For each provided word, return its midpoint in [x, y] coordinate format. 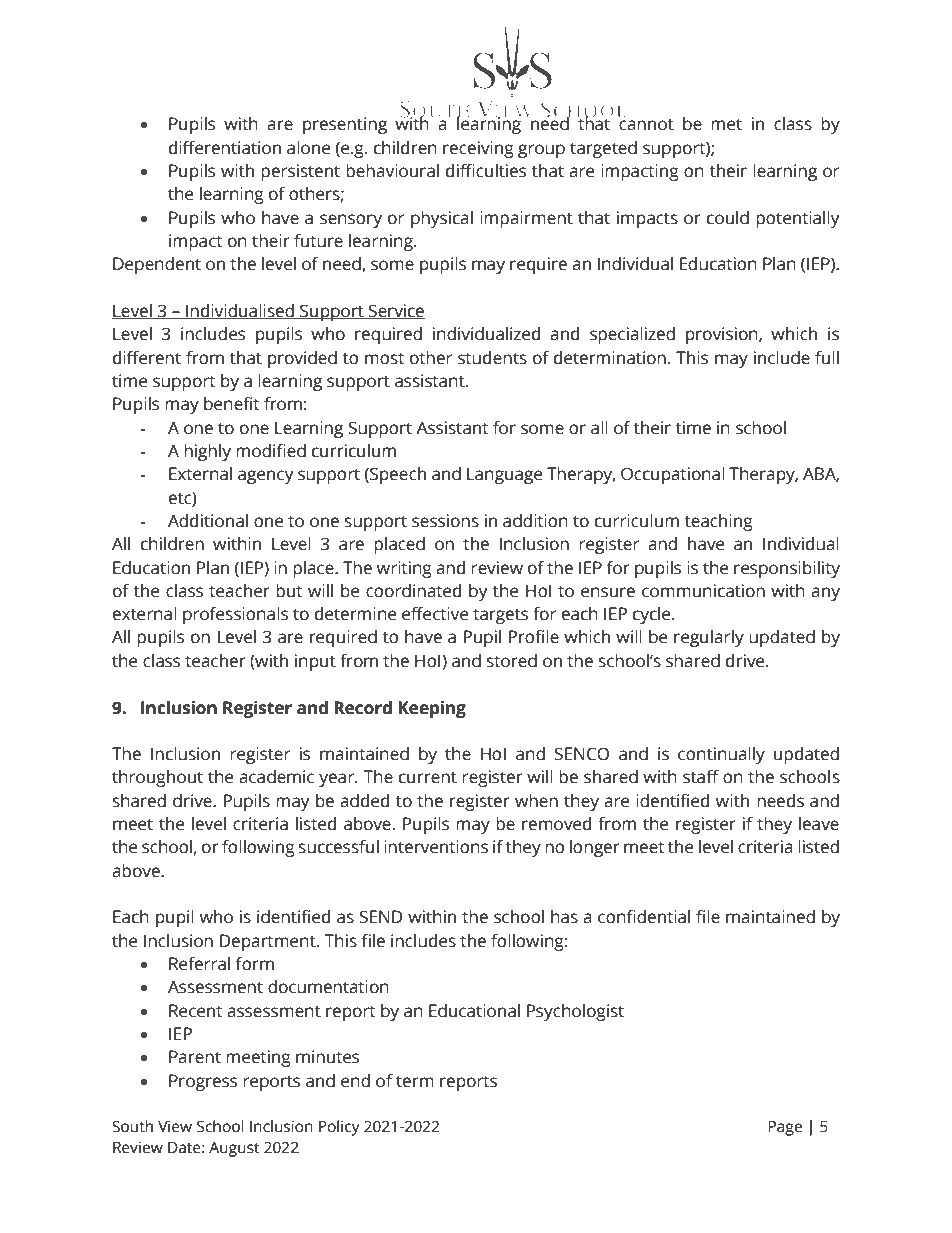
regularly [709, 638]
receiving [478, 149]
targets [500, 616]
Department [269, 942]
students [492, 358]
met [726, 124]
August [234, 1149]
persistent [300, 172]
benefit [231, 404]
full [827, 358]
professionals [235, 615]
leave [819, 824]
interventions [436, 847]
